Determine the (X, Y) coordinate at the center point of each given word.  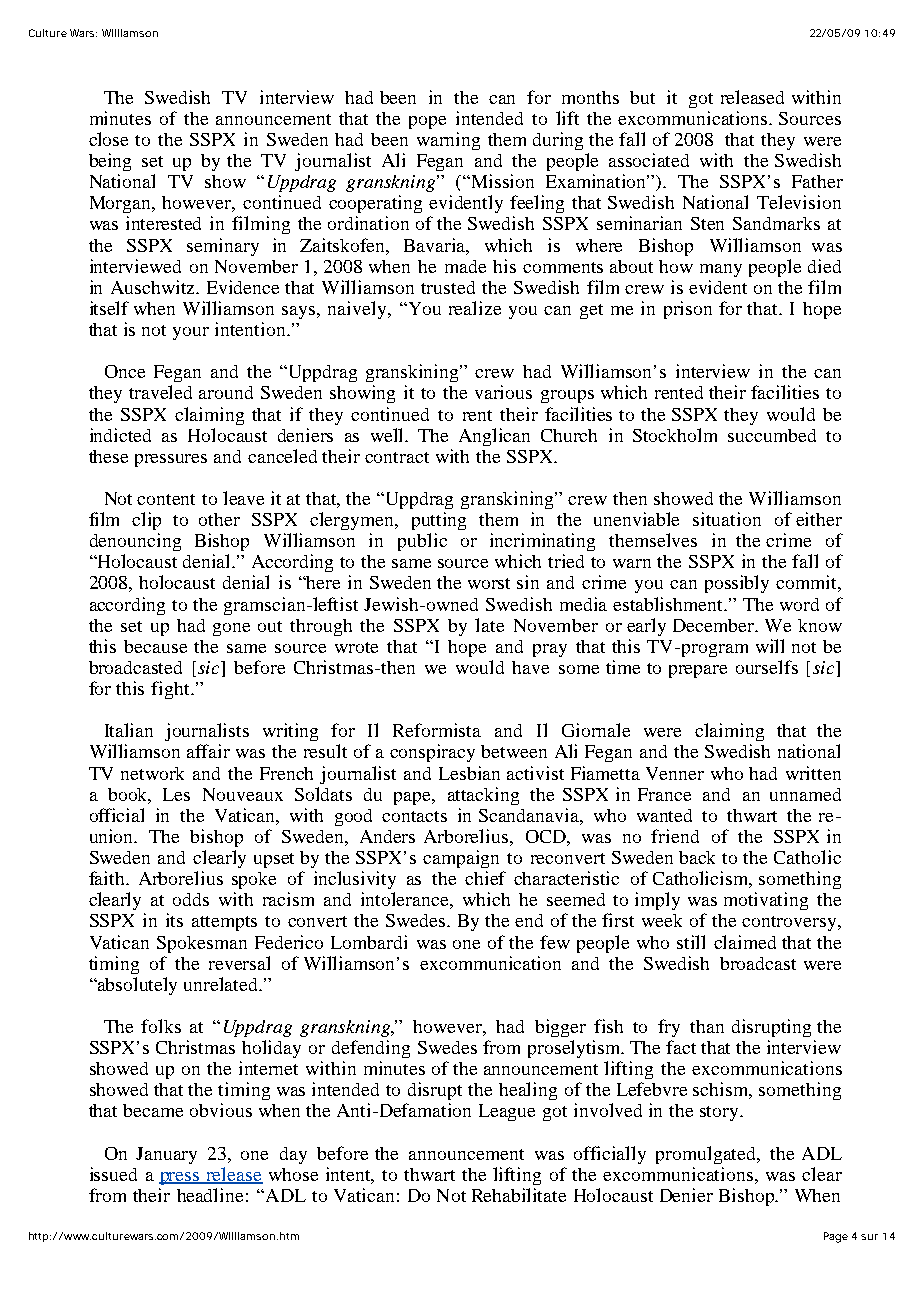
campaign (461, 859)
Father (817, 181)
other (219, 519)
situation (727, 519)
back (697, 857)
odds (191, 899)
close (108, 139)
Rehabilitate (519, 1195)
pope (427, 122)
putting (439, 521)
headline (210, 1195)
